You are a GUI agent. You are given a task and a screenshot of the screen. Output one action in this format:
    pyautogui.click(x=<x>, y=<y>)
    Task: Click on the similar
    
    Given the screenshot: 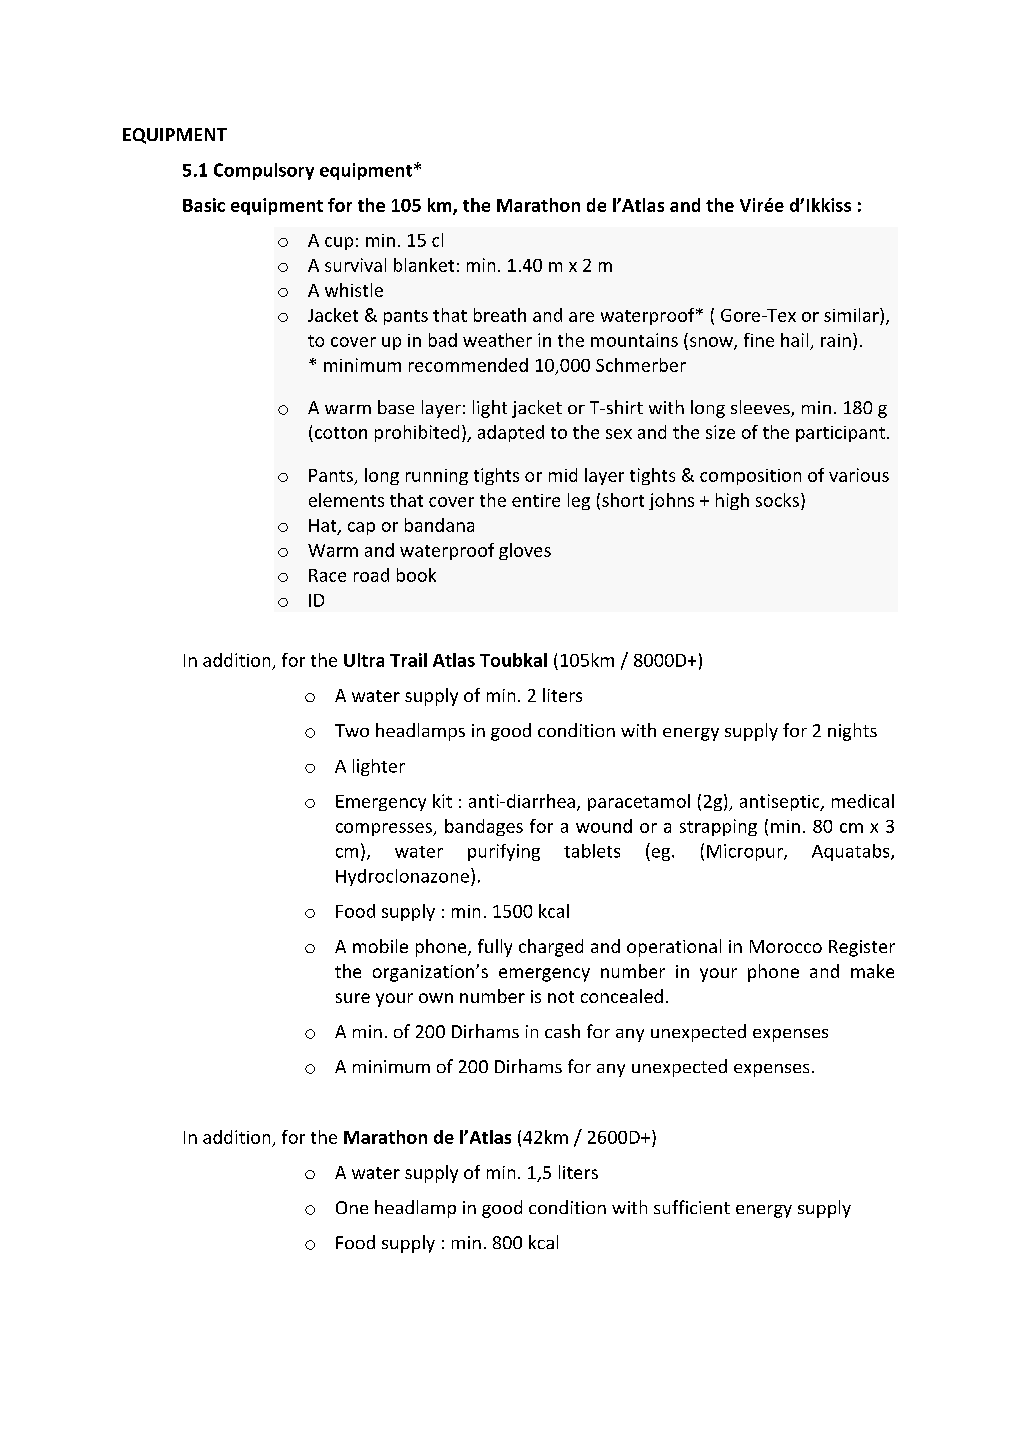 What is the action you would take?
    pyautogui.click(x=852, y=315)
